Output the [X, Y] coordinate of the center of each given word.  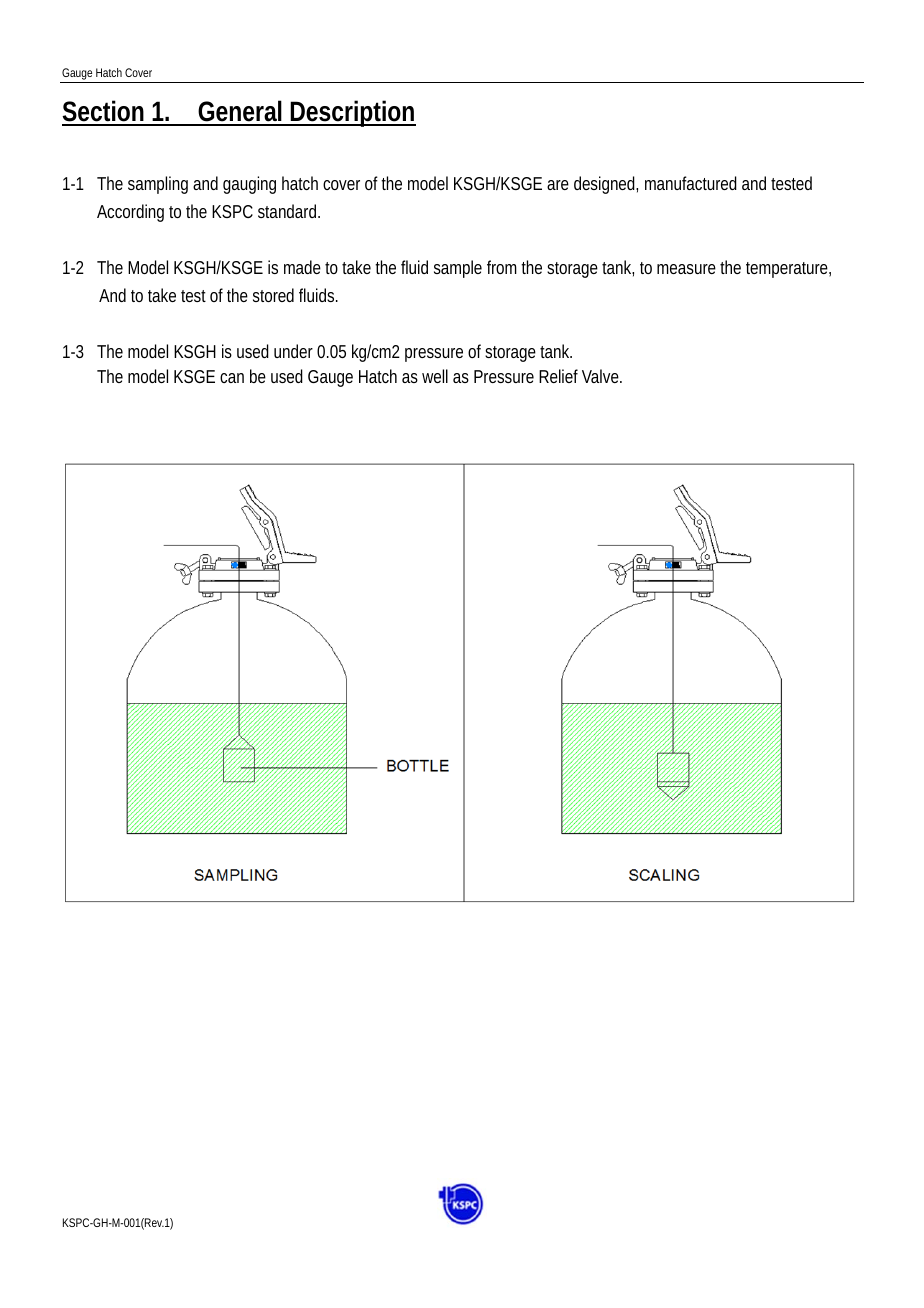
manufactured [691, 183]
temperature [787, 270]
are [558, 185]
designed [604, 185]
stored [273, 295]
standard [287, 211]
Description [351, 113]
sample [458, 269]
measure [686, 269]
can [232, 378]
